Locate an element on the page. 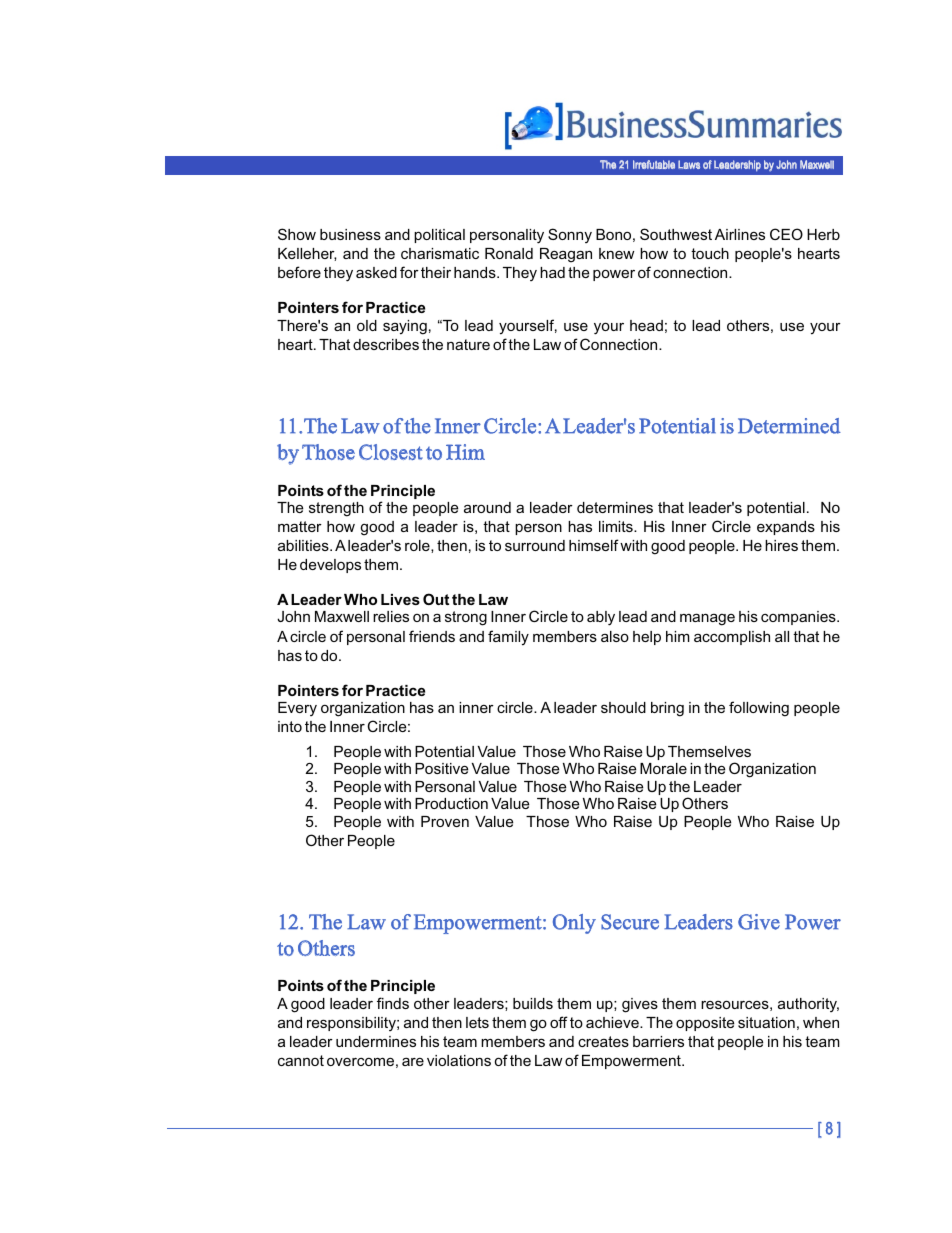 Image resolution: width=952 pixels, height=1233 pixels. determines is located at coordinates (615, 507).
